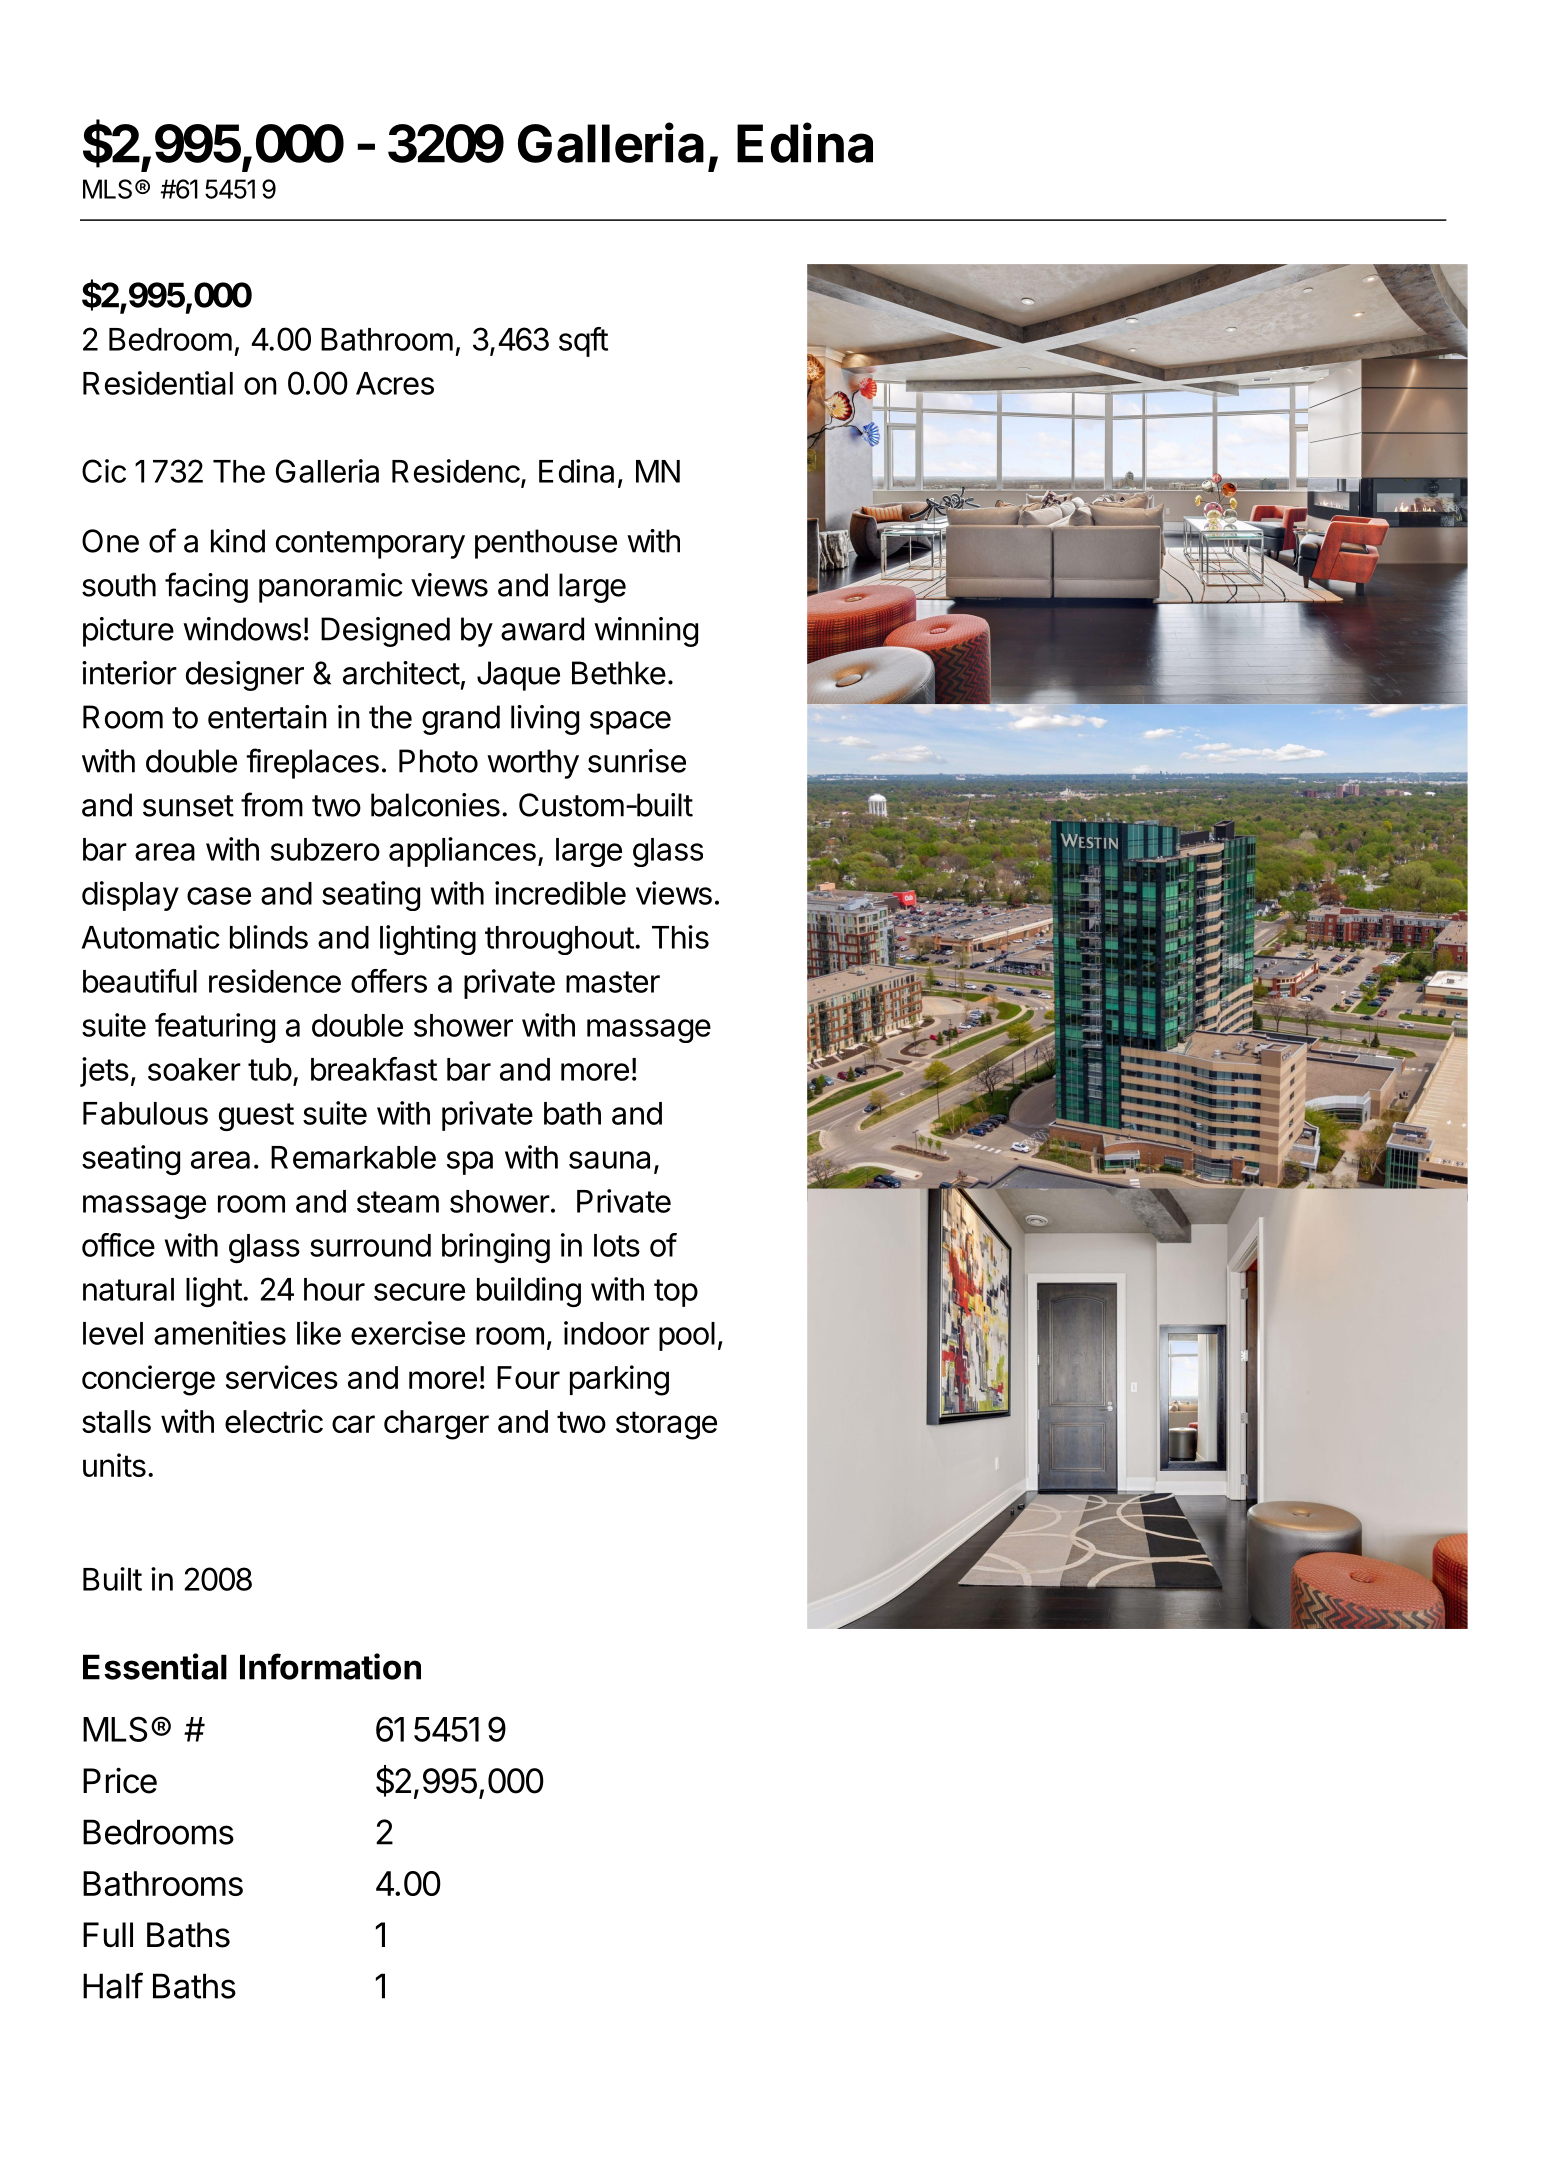 This page has width=1541, height=2179. What do you see at coordinates (546, 544) in the page?
I see `penthouse` at bounding box center [546, 544].
